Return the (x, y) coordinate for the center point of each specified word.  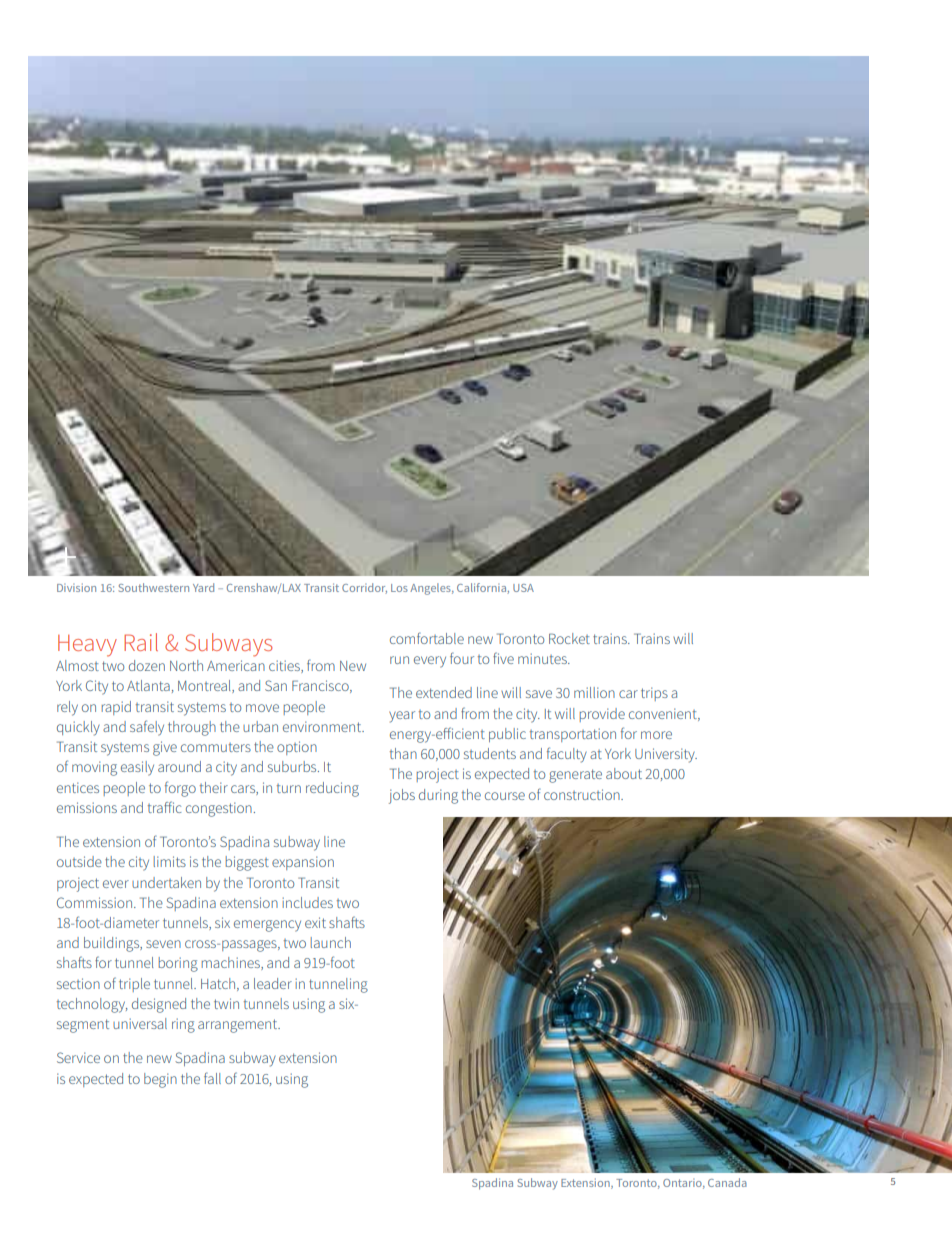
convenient (664, 714)
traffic (165, 807)
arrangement (239, 1026)
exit (315, 922)
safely (147, 728)
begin (160, 1080)
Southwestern (154, 587)
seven (163, 944)
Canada (727, 1182)
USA (523, 588)
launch (331, 942)
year (402, 717)
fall (212, 1078)
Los (399, 588)
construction (583, 794)
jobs (402, 796)
